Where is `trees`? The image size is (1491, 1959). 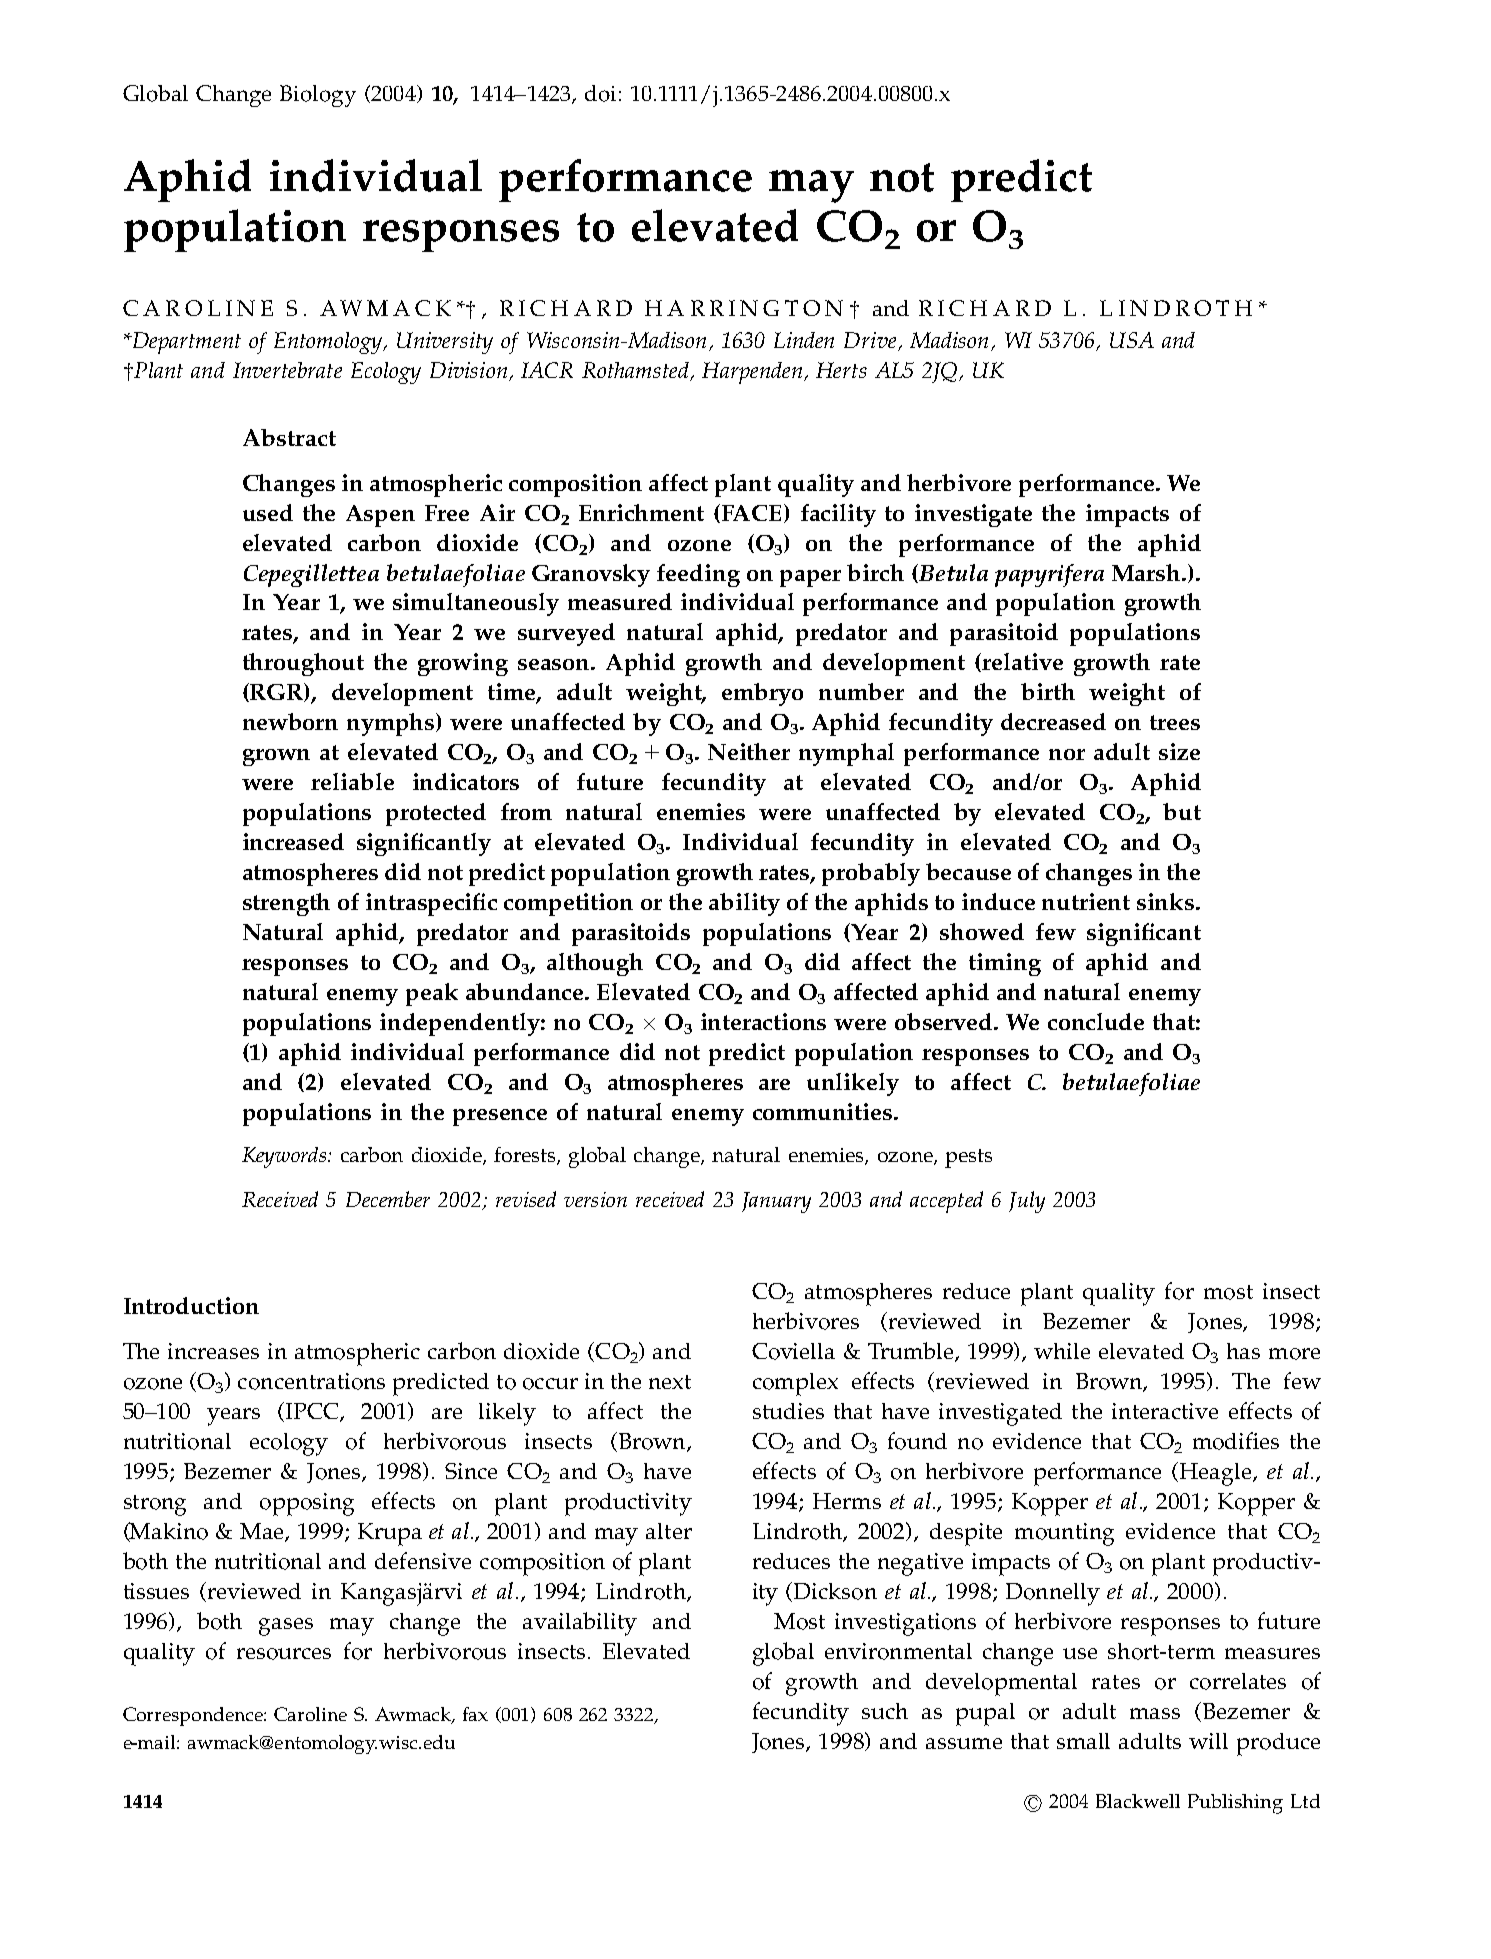
trees is located at coordinates (1175, 722).
